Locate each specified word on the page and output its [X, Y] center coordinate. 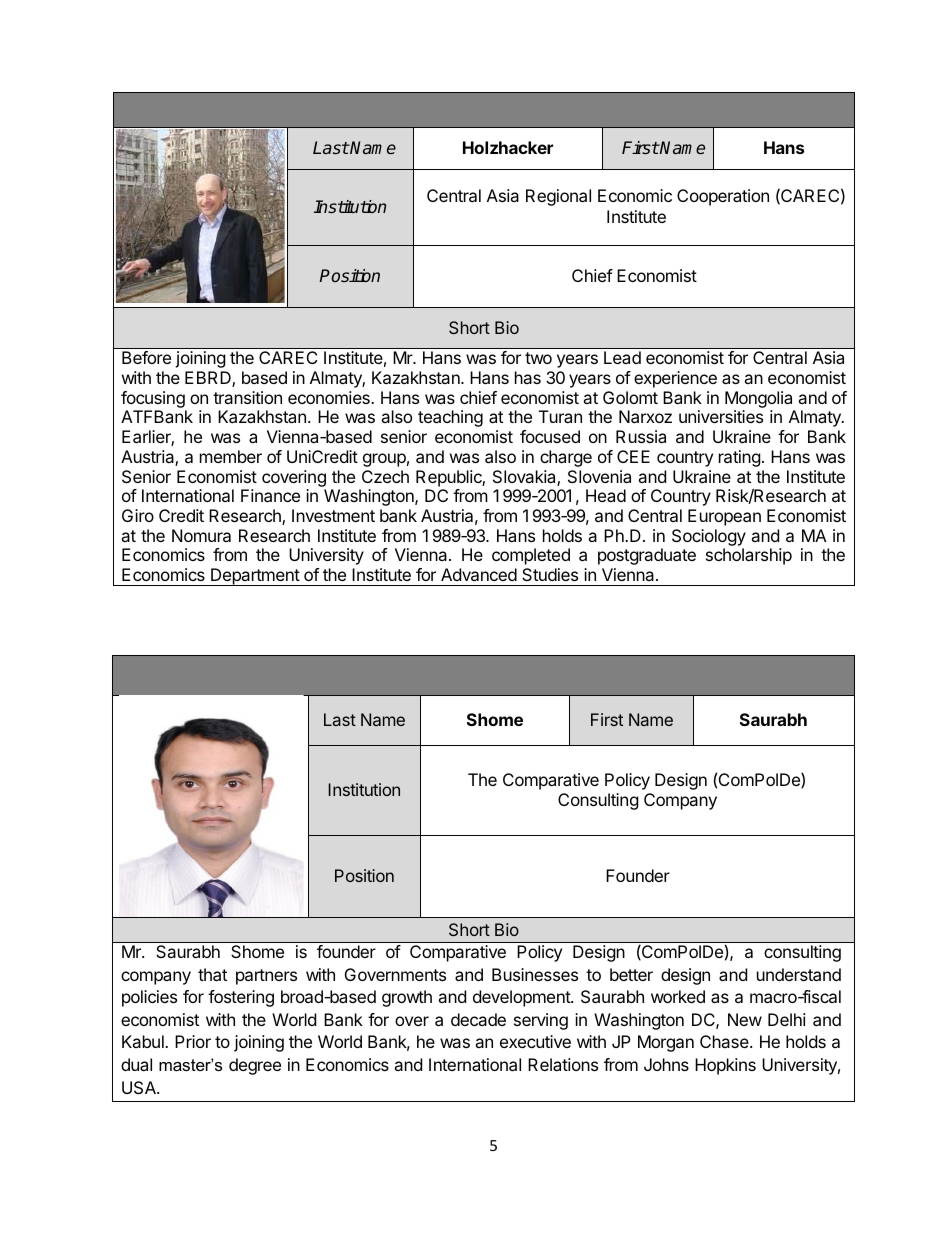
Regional [558, 197]
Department [255, 577]
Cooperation [723, 197]
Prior [193, 1041]
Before [146, 357]
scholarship [749, 556]
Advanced [479, 574]
